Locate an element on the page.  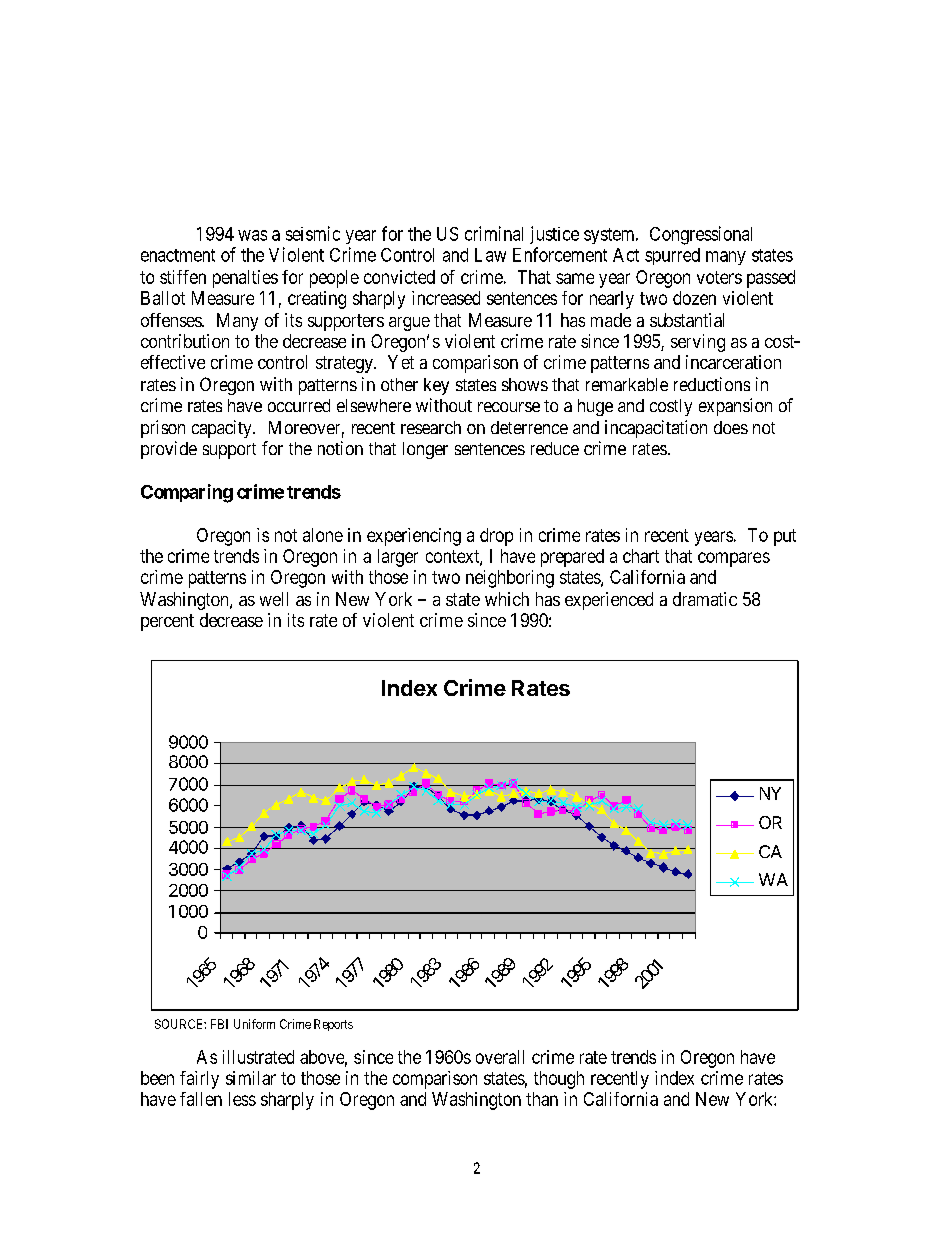
overall is located at coordinates (500, 1057).
